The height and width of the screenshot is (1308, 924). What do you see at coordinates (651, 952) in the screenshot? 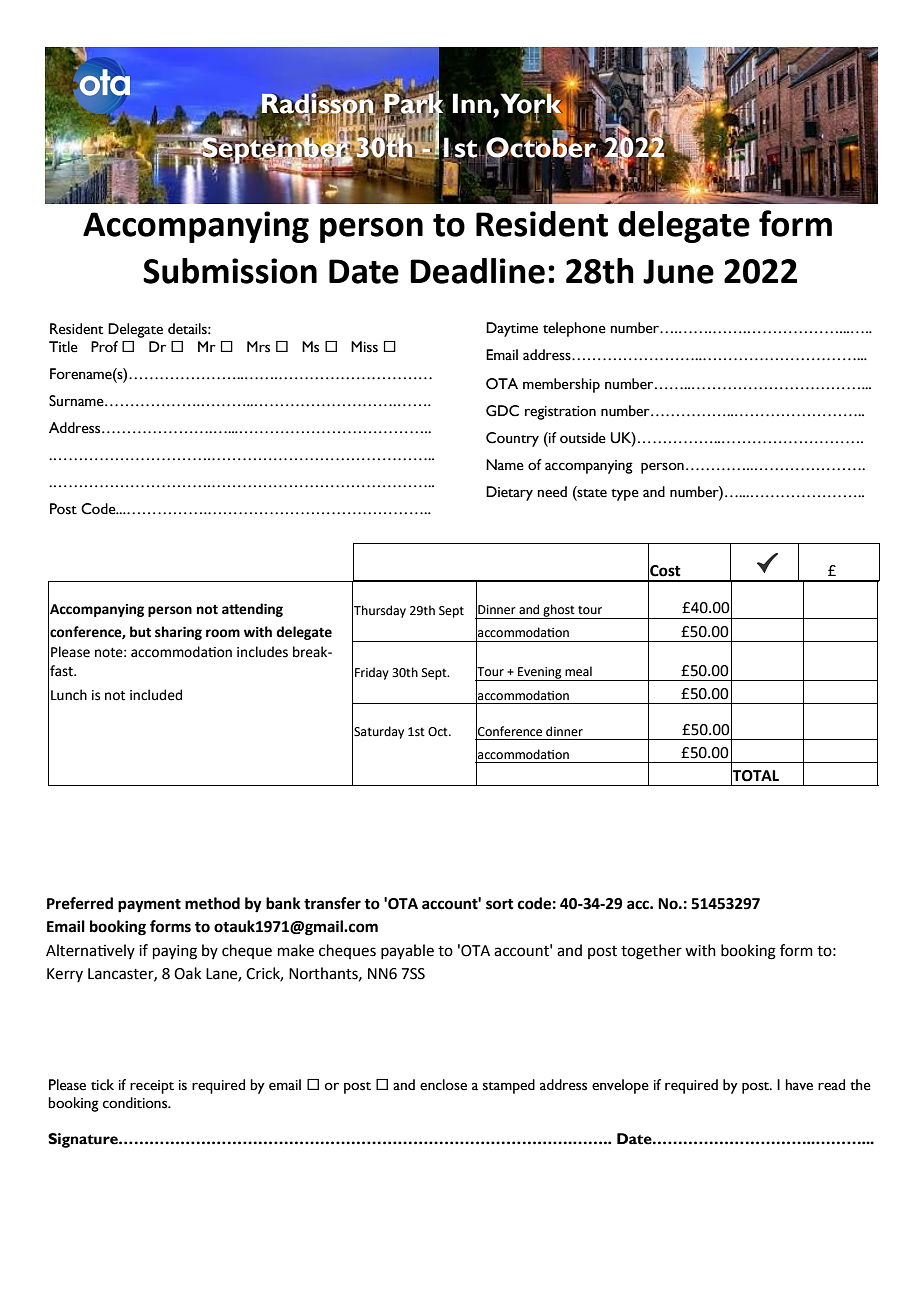
I see `together` at bounding box center [651, 952].
